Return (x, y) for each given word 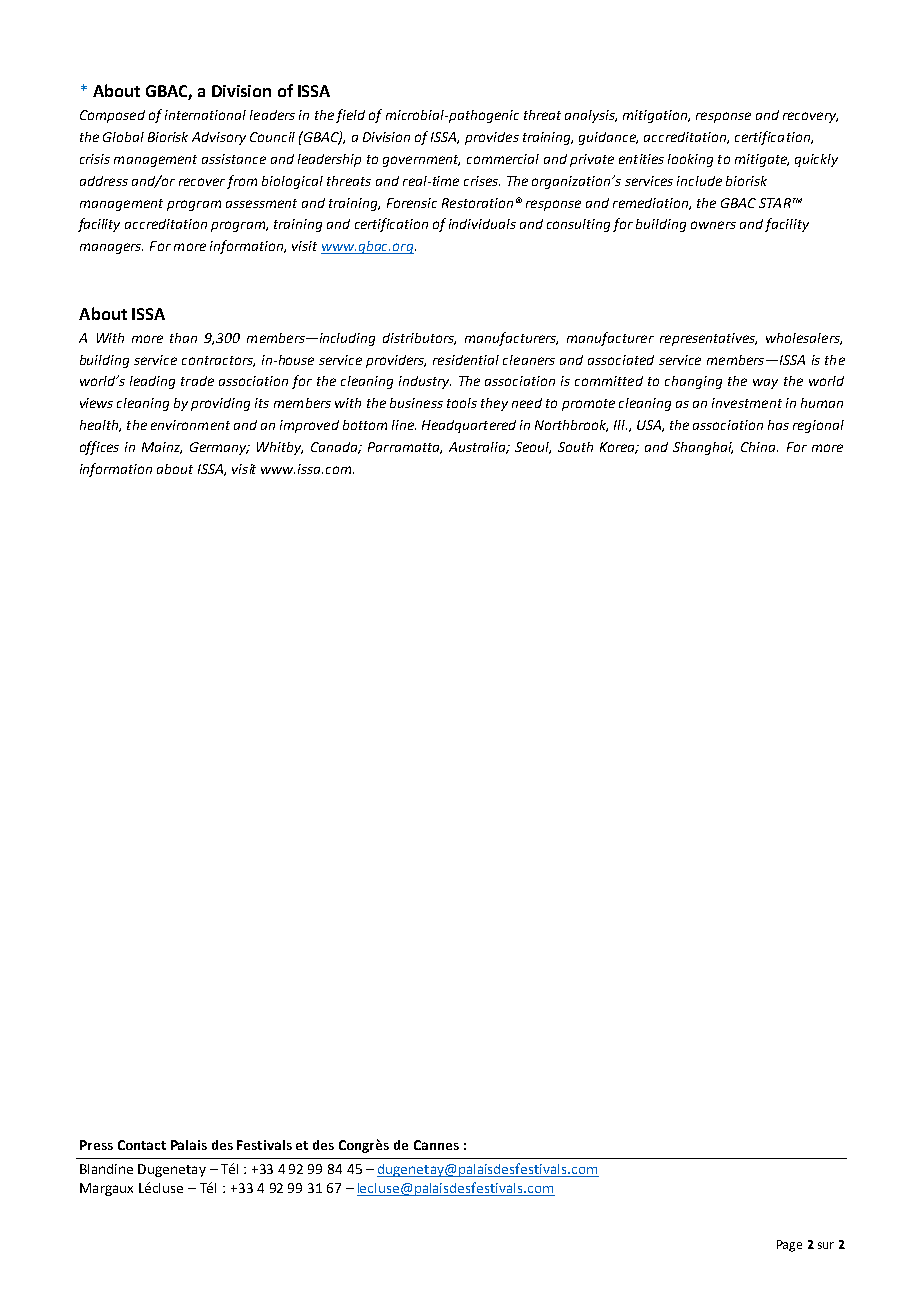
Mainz (162, 448)
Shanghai (703, 448)
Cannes (436, 1145)
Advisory (219, 138)
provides (492, 138)
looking (690, 160)
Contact (142, 1145)
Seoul (533, 448)
